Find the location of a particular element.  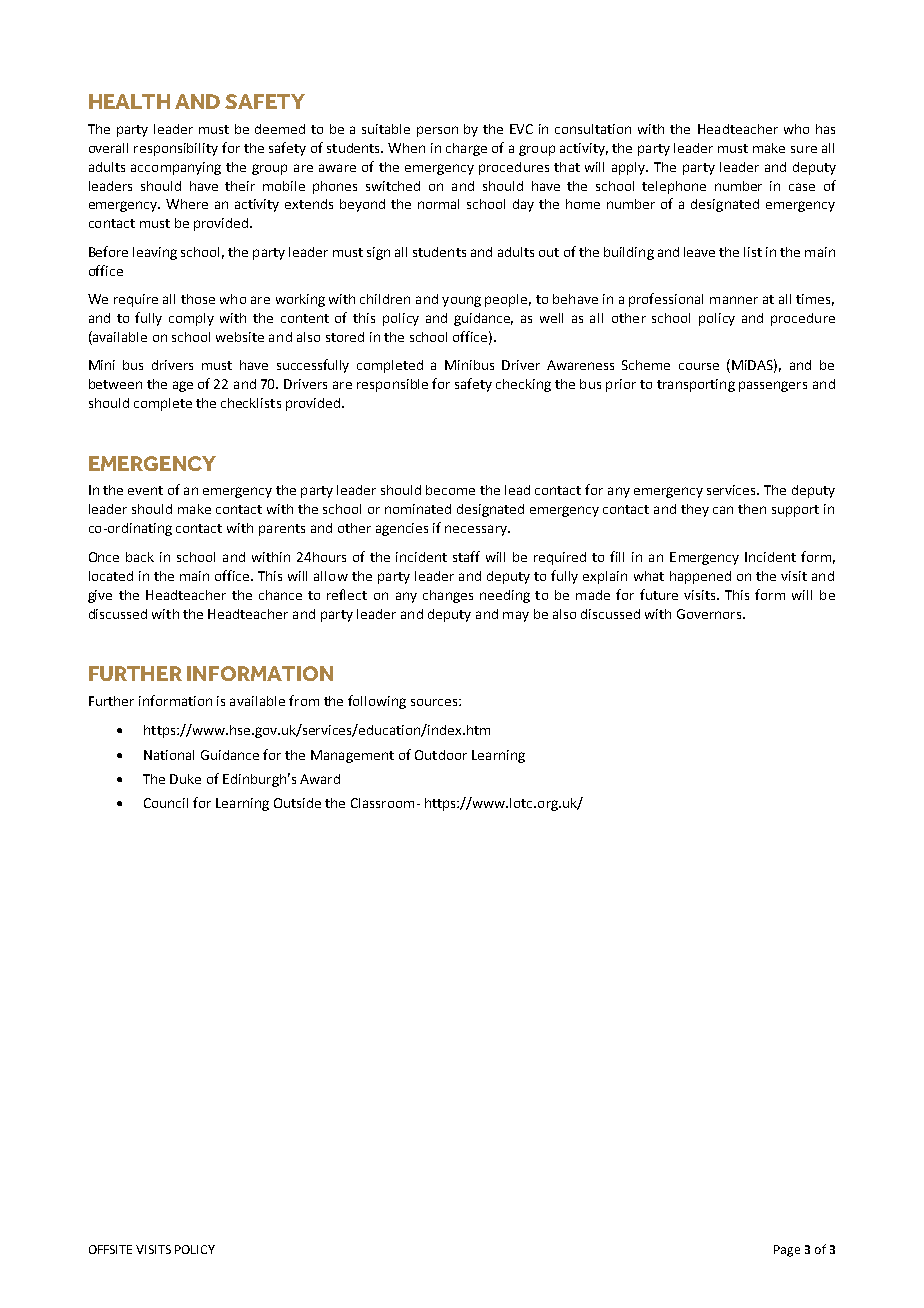

National is located at coordinates (169, 755).
